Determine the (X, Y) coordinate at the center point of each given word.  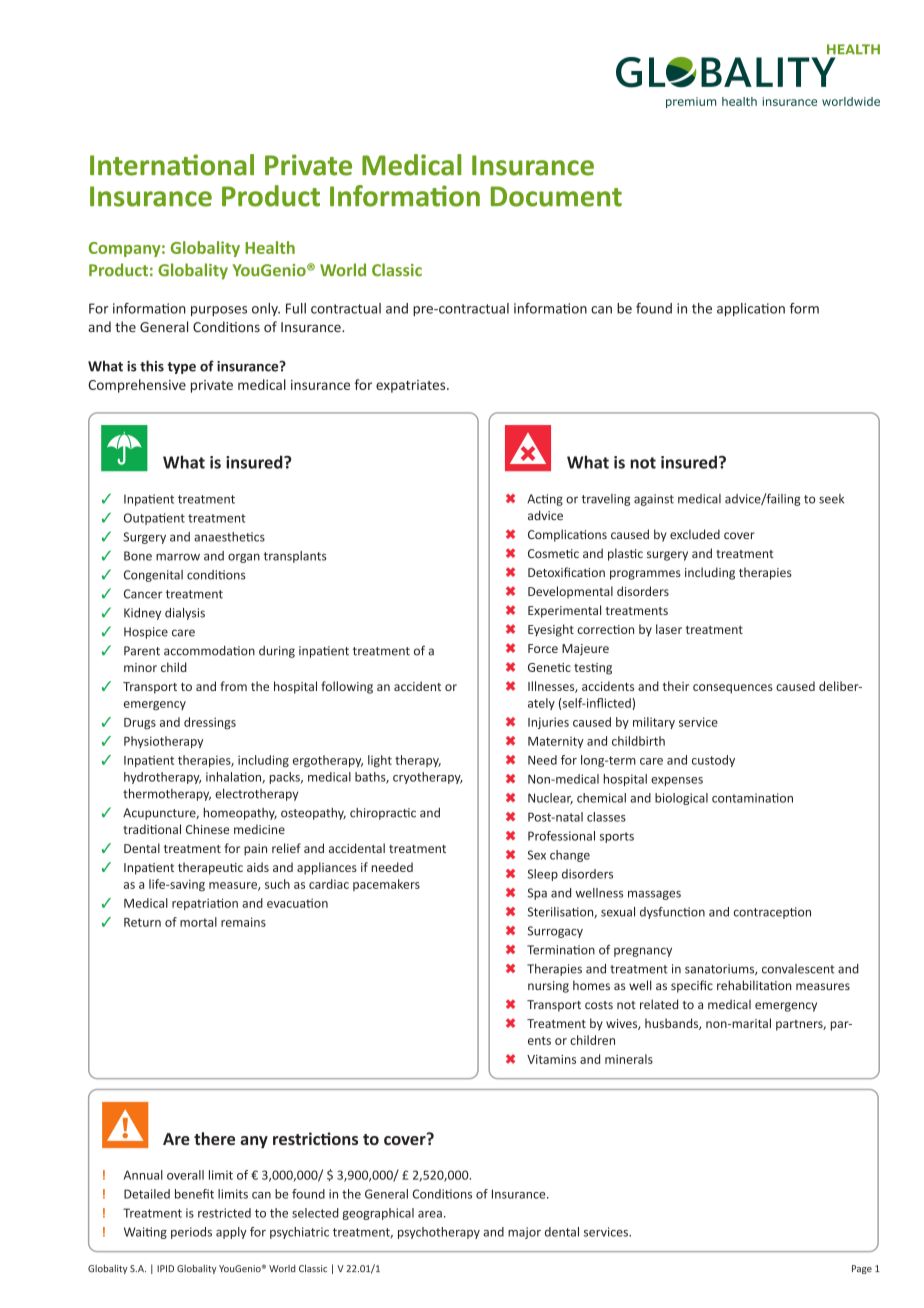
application (751, 309)
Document (556, 196)
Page (862, 1269)
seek (831, 499)
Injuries (548, 723)
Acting (545, 500)
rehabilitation (754, 985)
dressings (210, 723)
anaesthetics (229, 537)
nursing (548, 987)
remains (243, 922)
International (172, 165)
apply (231, 1233)
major (524, 1233)
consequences (733, 689)
